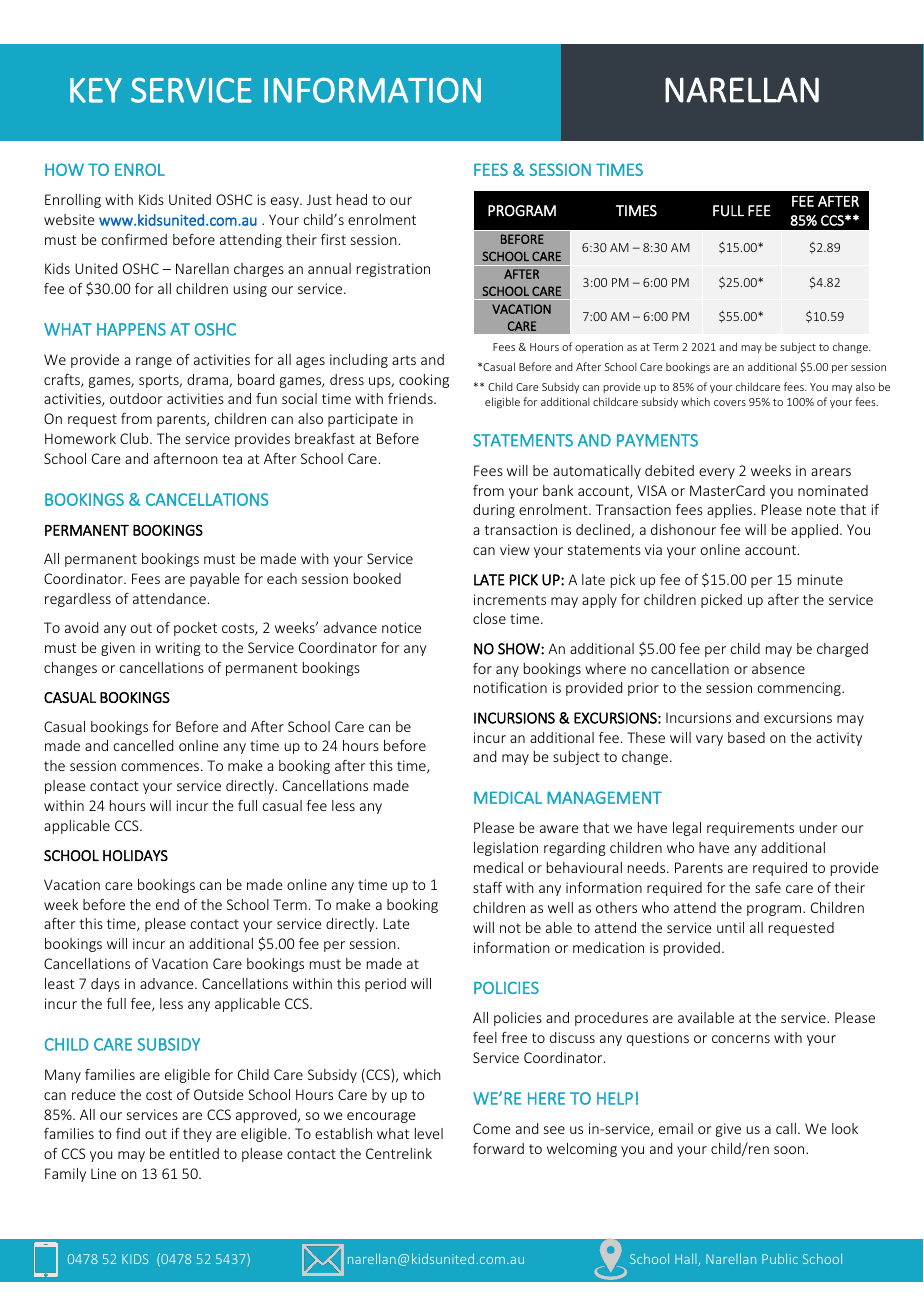 Image resolution: width=924 pixels, height=1308 pixels. What do you see at coordinates (599, 348) in the screenshot?
I see `operation` at bounding box center [599, 348].
